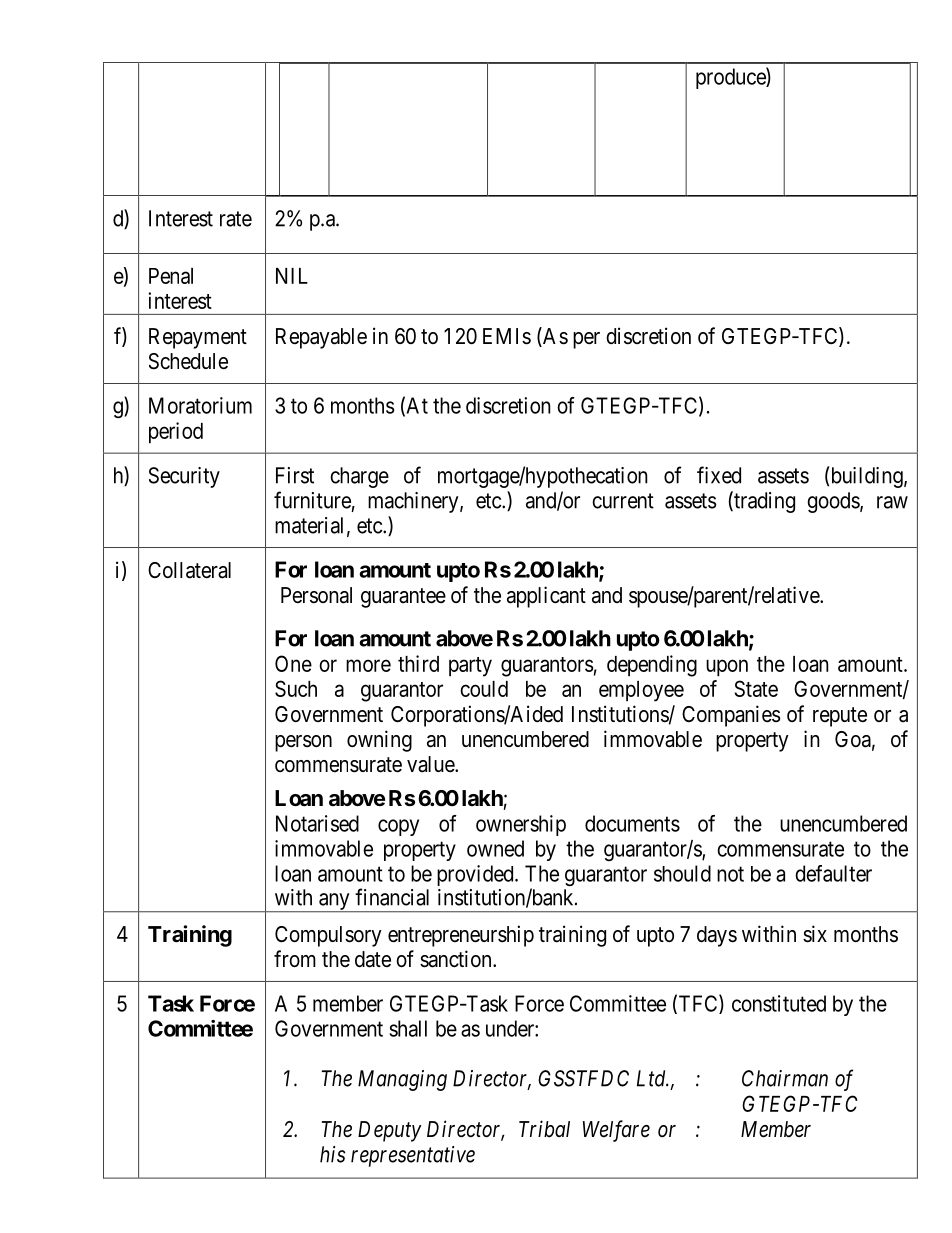 The image size is (952, 1233). I want to click on repute, so click(840, 717).
